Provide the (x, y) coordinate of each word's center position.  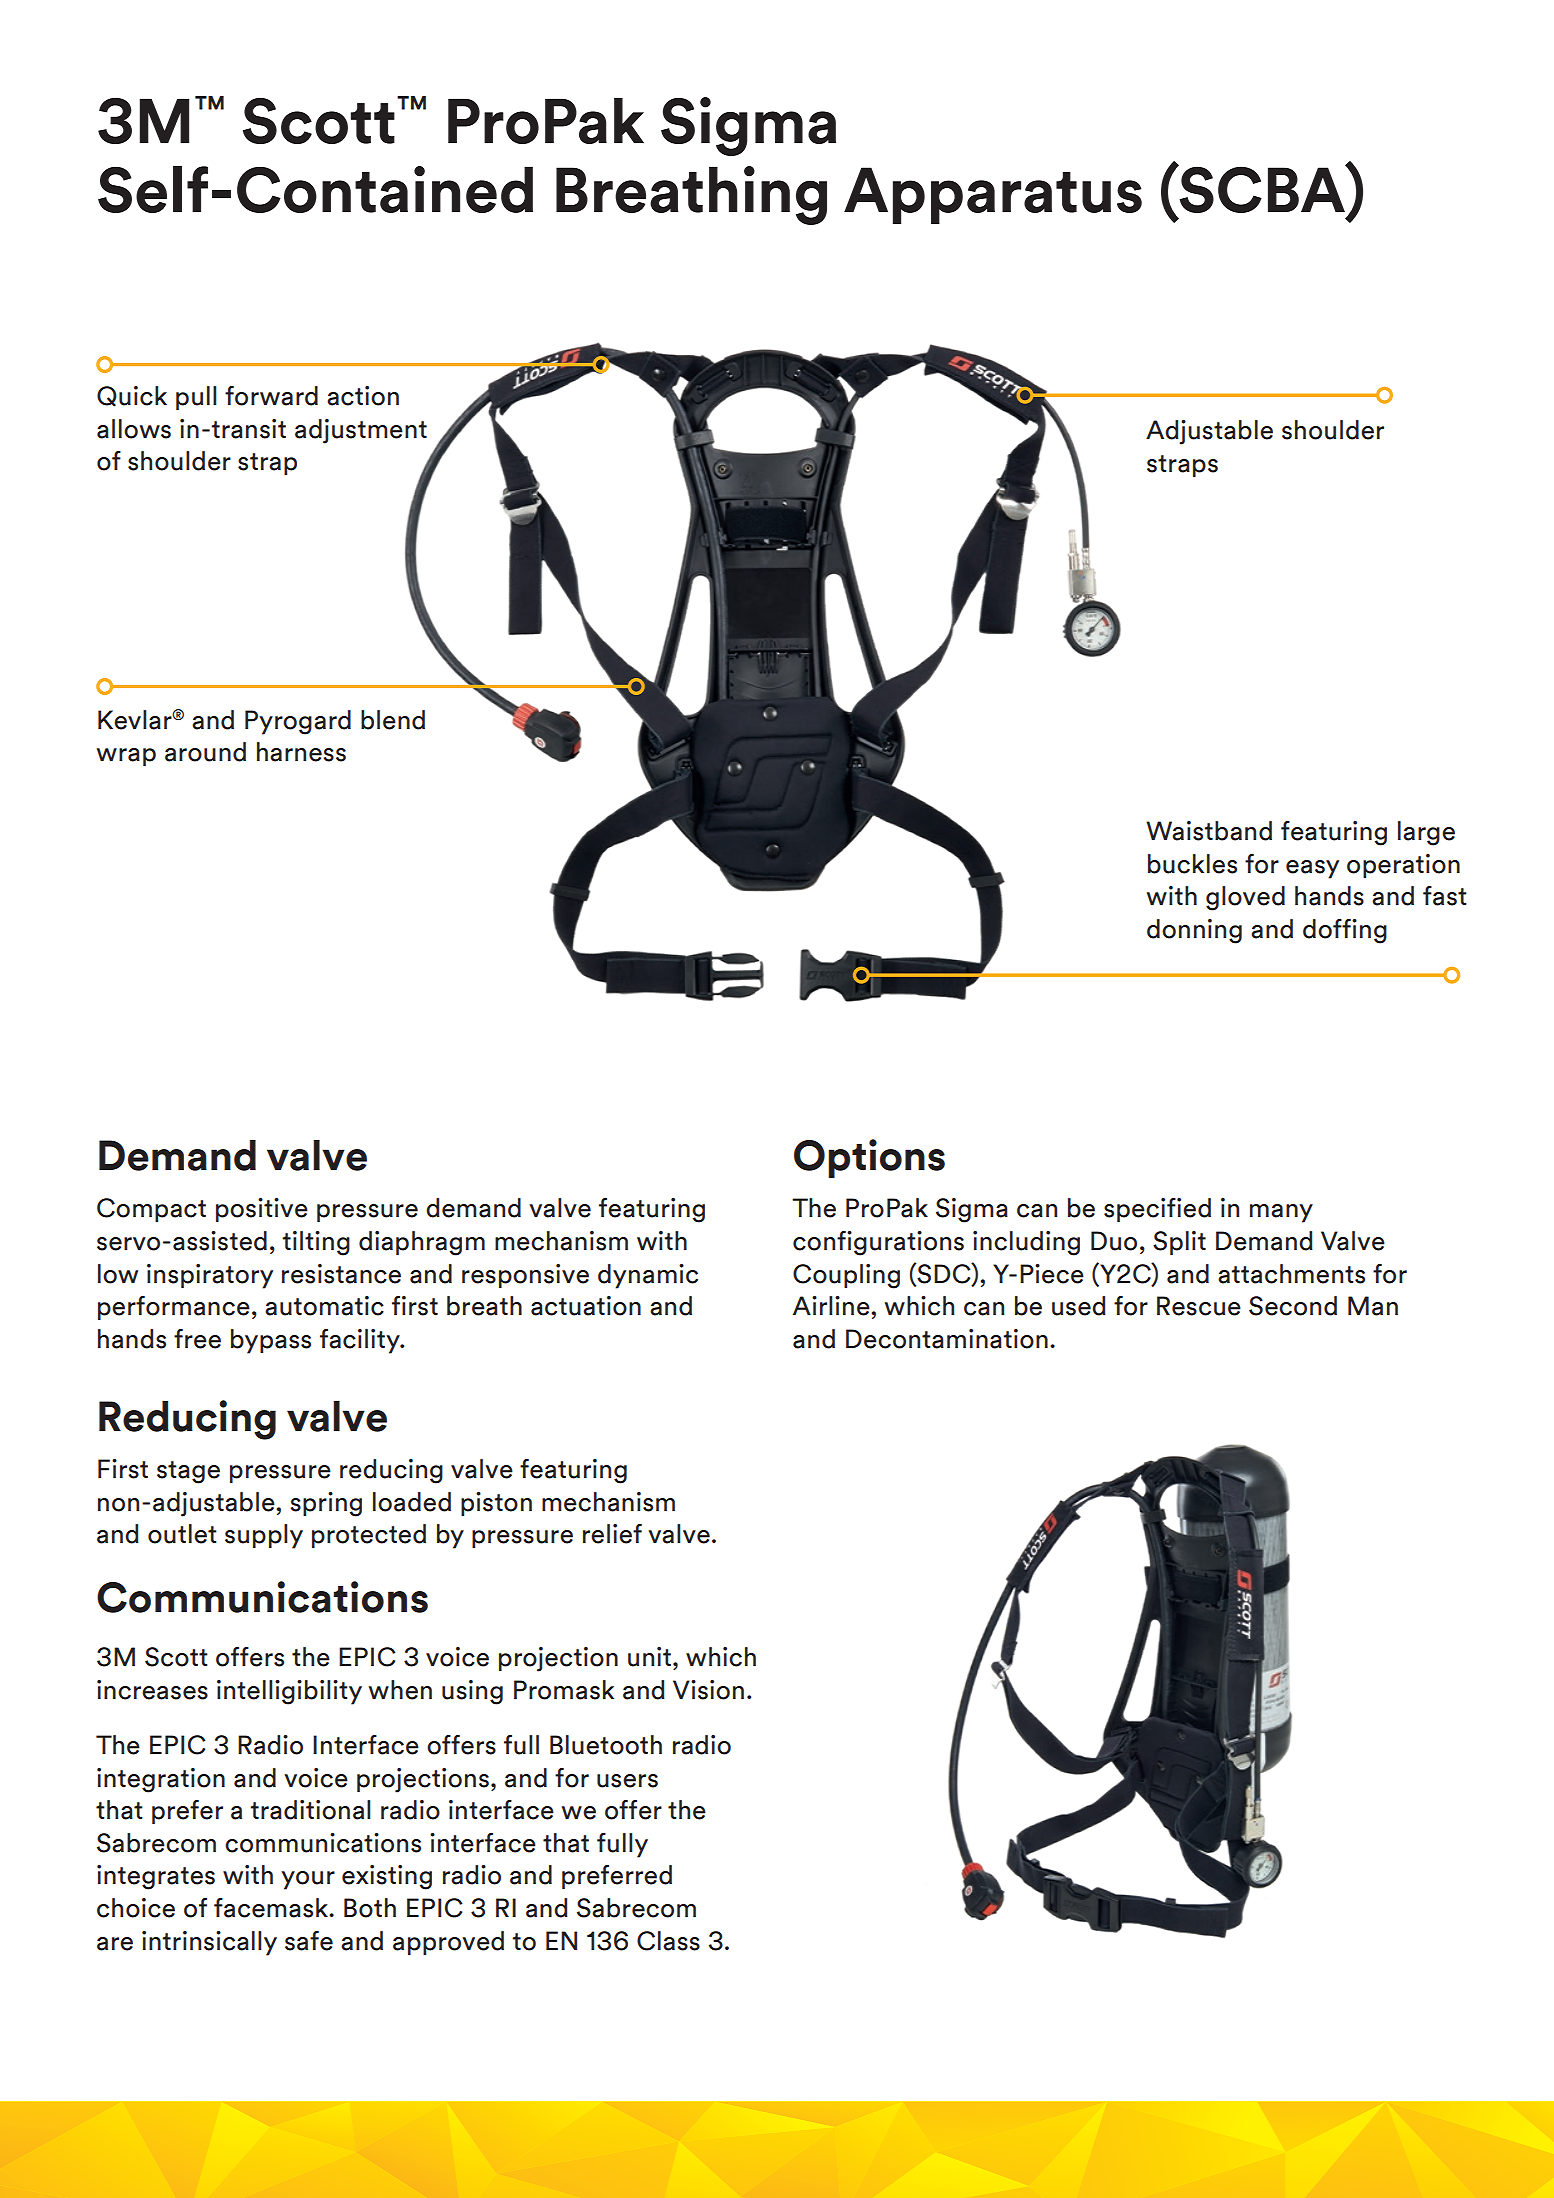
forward (271, 396)
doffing (1345, 931)
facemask (272, 1908)
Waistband (1209, 831)
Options (869, 1158)
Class (668, 1941)
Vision (708, 1690)
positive (262, 1210)
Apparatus (993, 195)
